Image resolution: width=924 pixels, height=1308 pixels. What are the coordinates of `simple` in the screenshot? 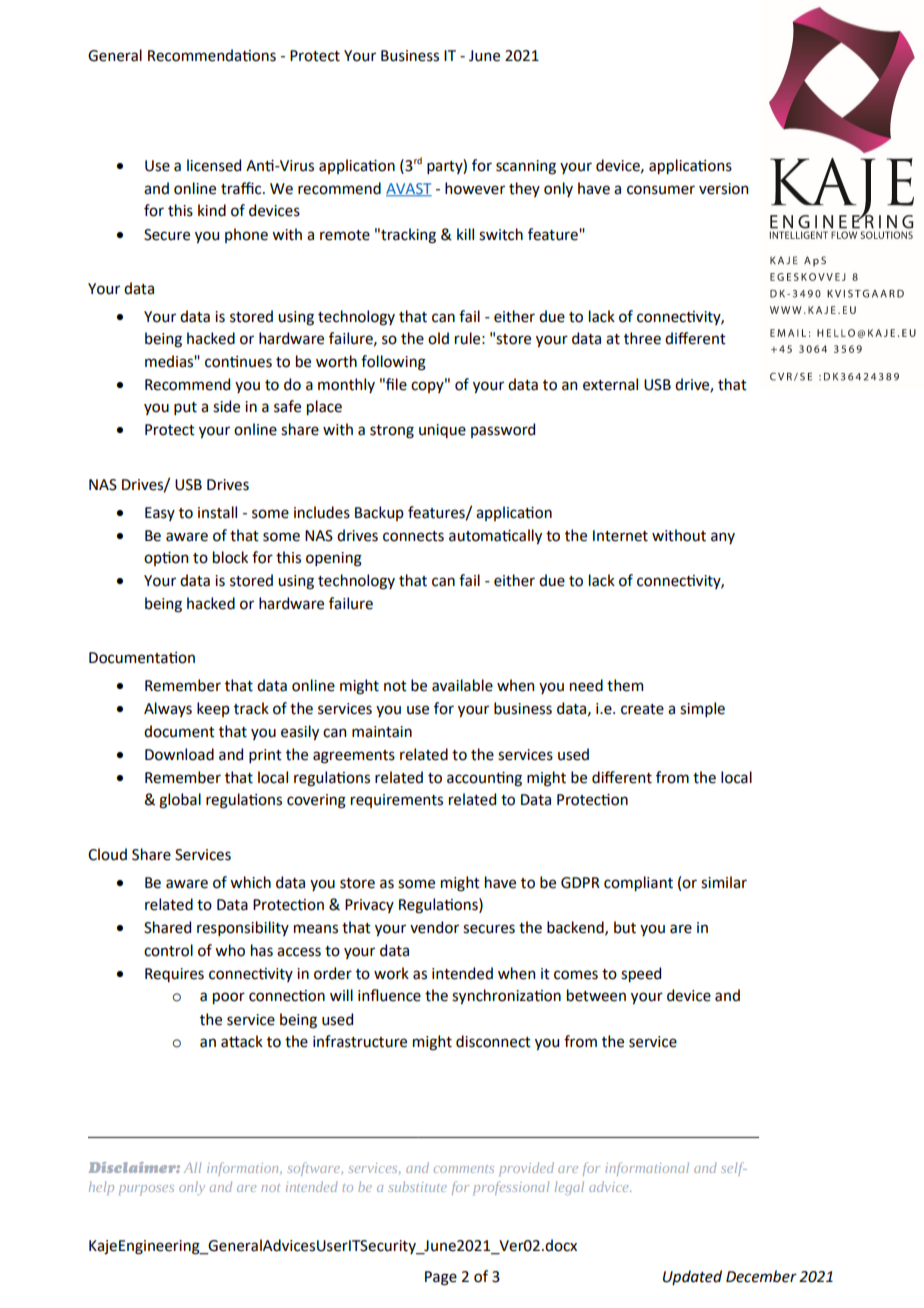 It's located at (702, 709).
